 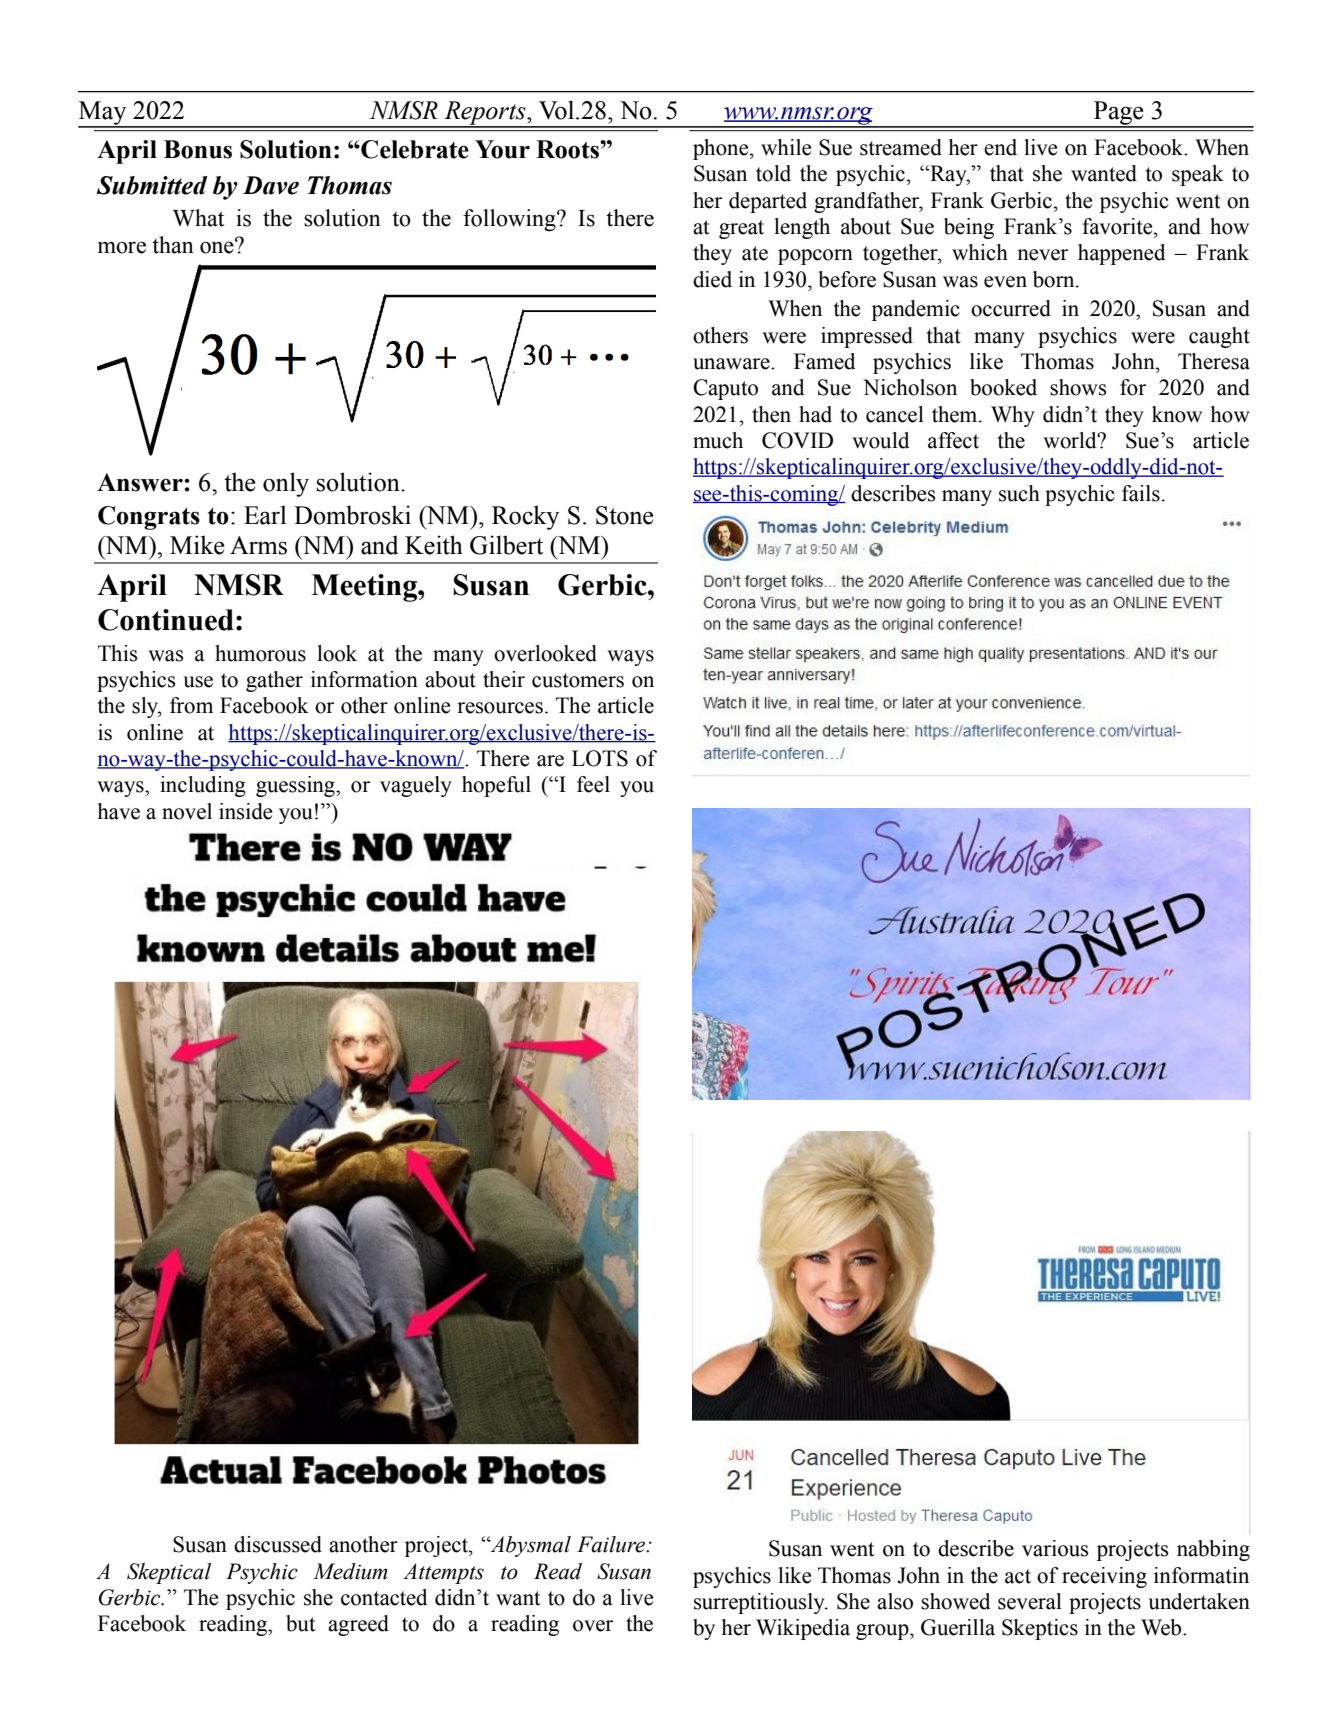 What do you see at coordinates (1118, 114) in the screenshot?
I see `Page` at bounding box center [1118, 114].
